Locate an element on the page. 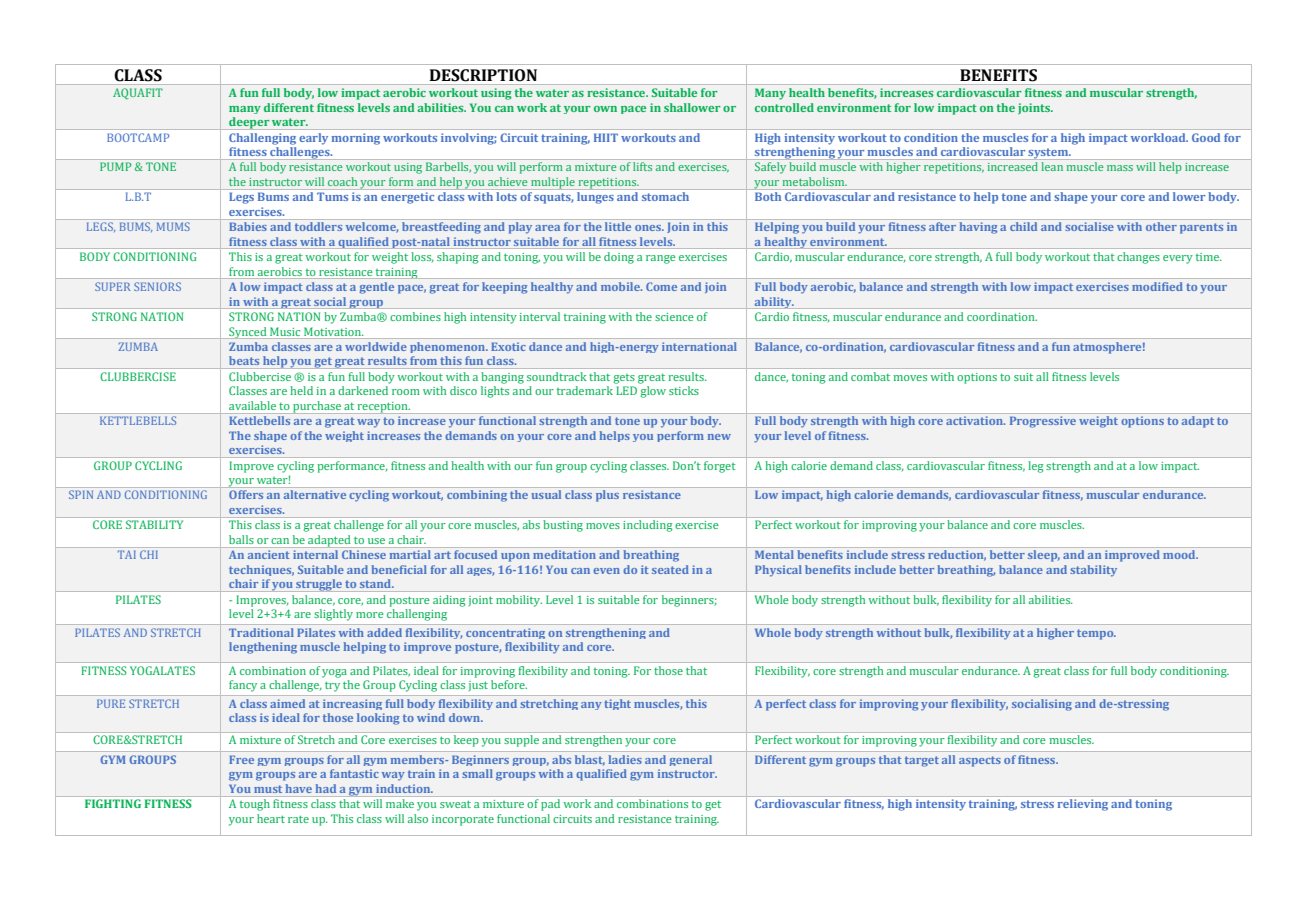 The width and height of the image is (1308, 924). modified is located at coordinates (1157, 286).
